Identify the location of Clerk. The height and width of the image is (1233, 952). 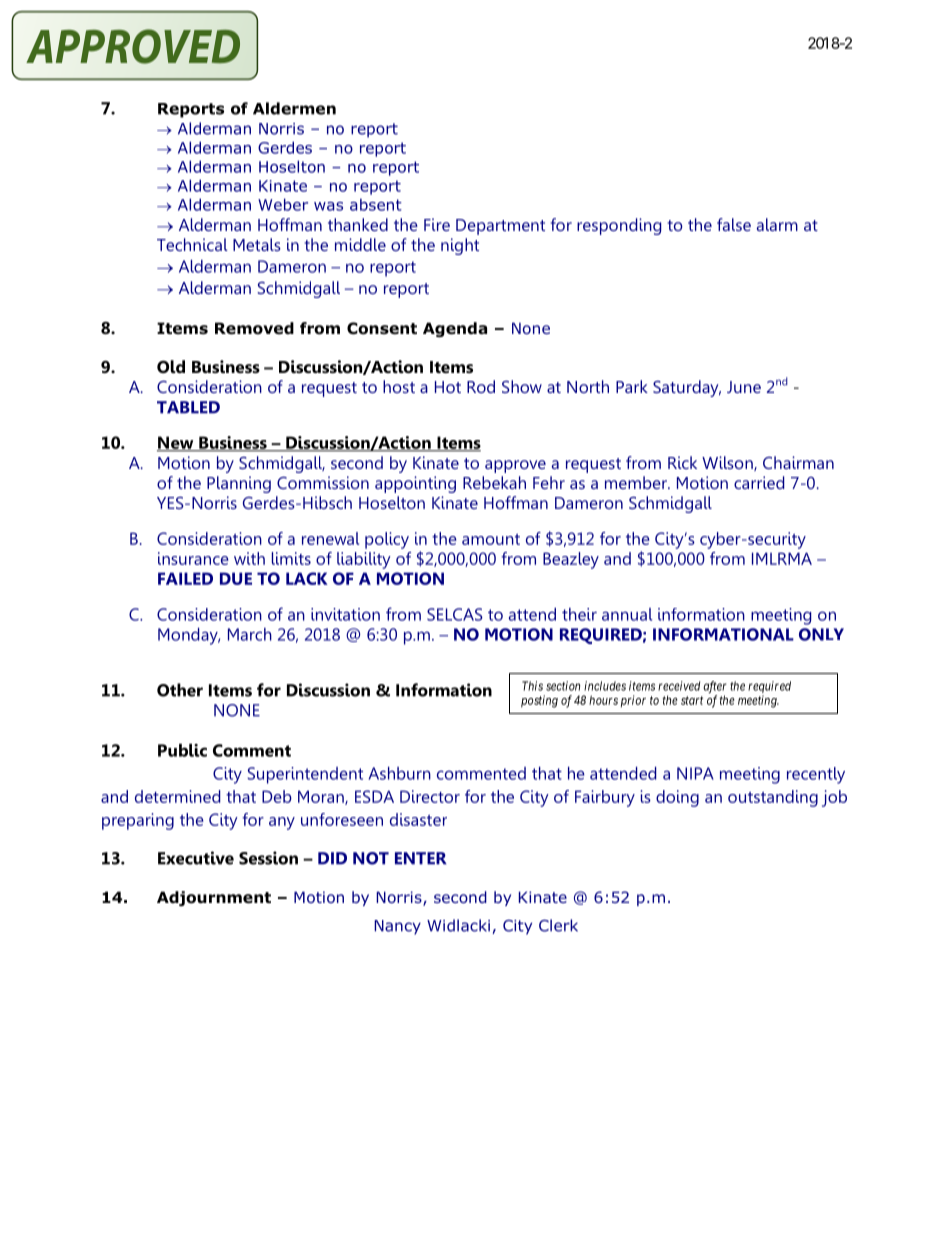
(558, 925).
